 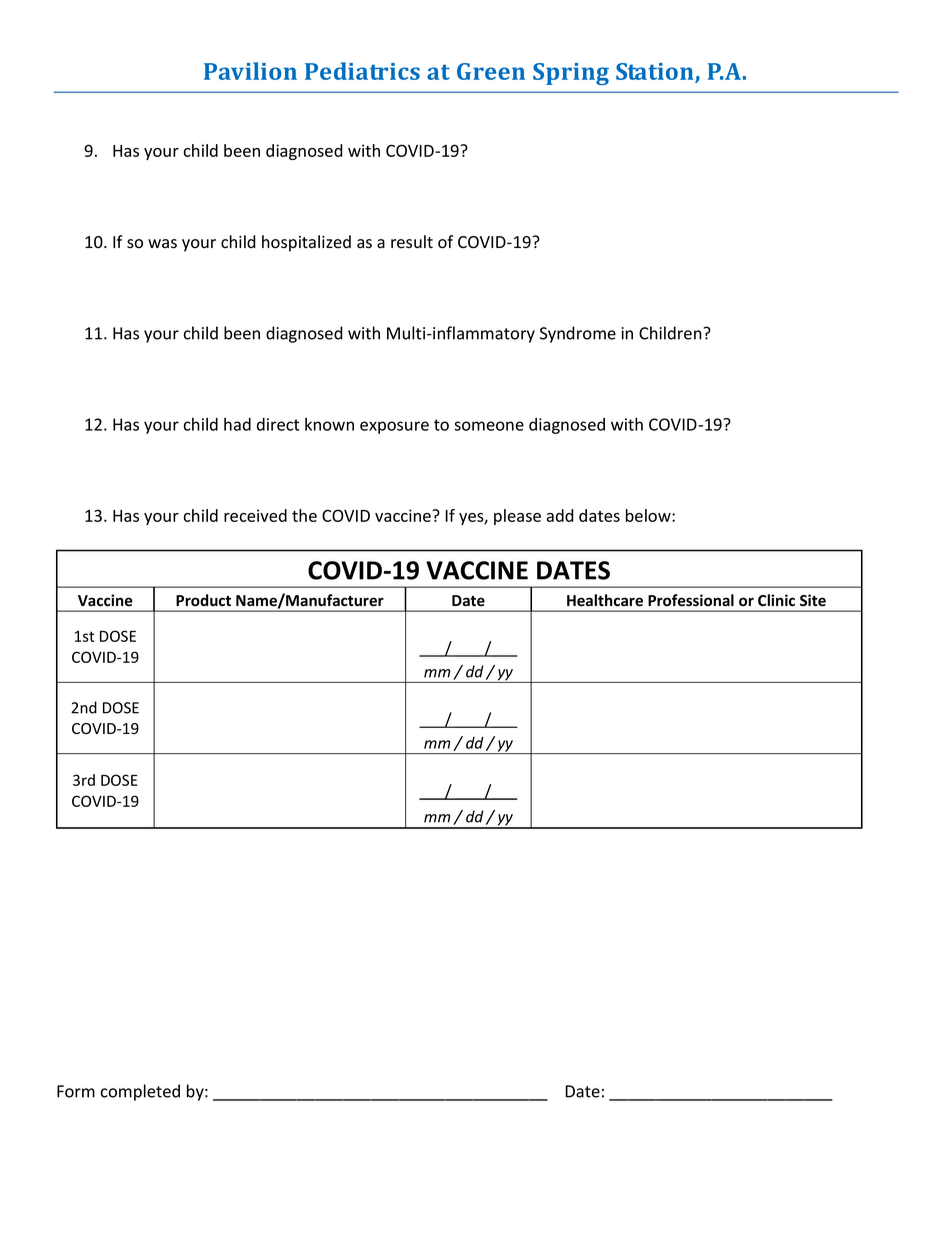 I want to click on completed, so click(x=140, y=1092).
